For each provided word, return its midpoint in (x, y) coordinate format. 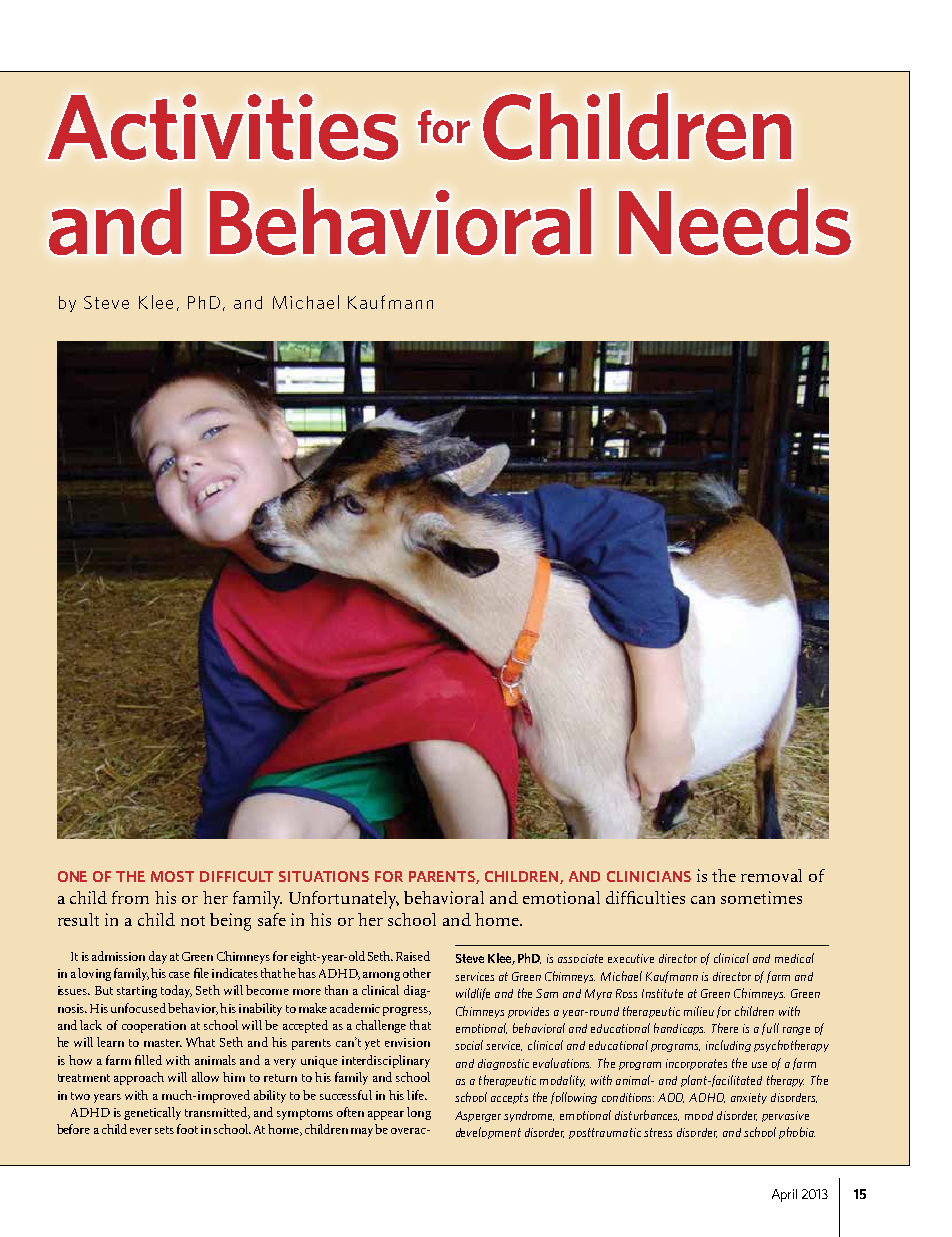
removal (771, 875)
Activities (223, 127)
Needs (735, 221)
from (130, 897)
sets (164, 1130)
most (172, 876)
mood (699, 1115)
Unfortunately (344, 900)
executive (631, 958)
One (72, 876)
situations (324, 876)
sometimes (761, 897)
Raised (413, 956)
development (488, 1133)
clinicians (649, 876)
